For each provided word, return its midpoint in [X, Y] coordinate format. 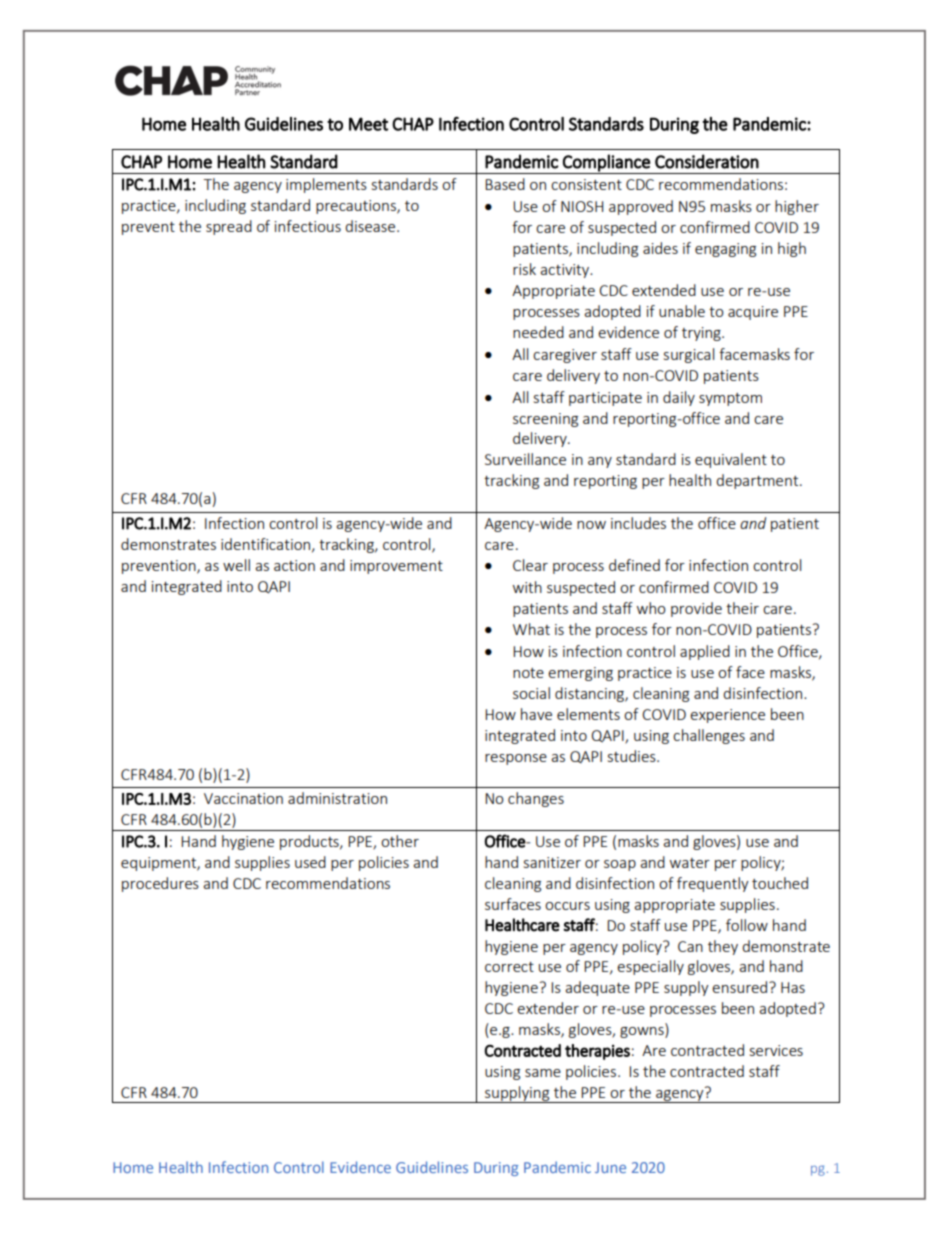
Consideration [707, 161]
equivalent [731, 460]
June [610, 1167]
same [543, 1073]
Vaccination [243, 798]
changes [536, 799]
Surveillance [525, 459]
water [690, 863]
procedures [160, 884]
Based [505, 184]
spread [229, 227]
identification [267, 545]
